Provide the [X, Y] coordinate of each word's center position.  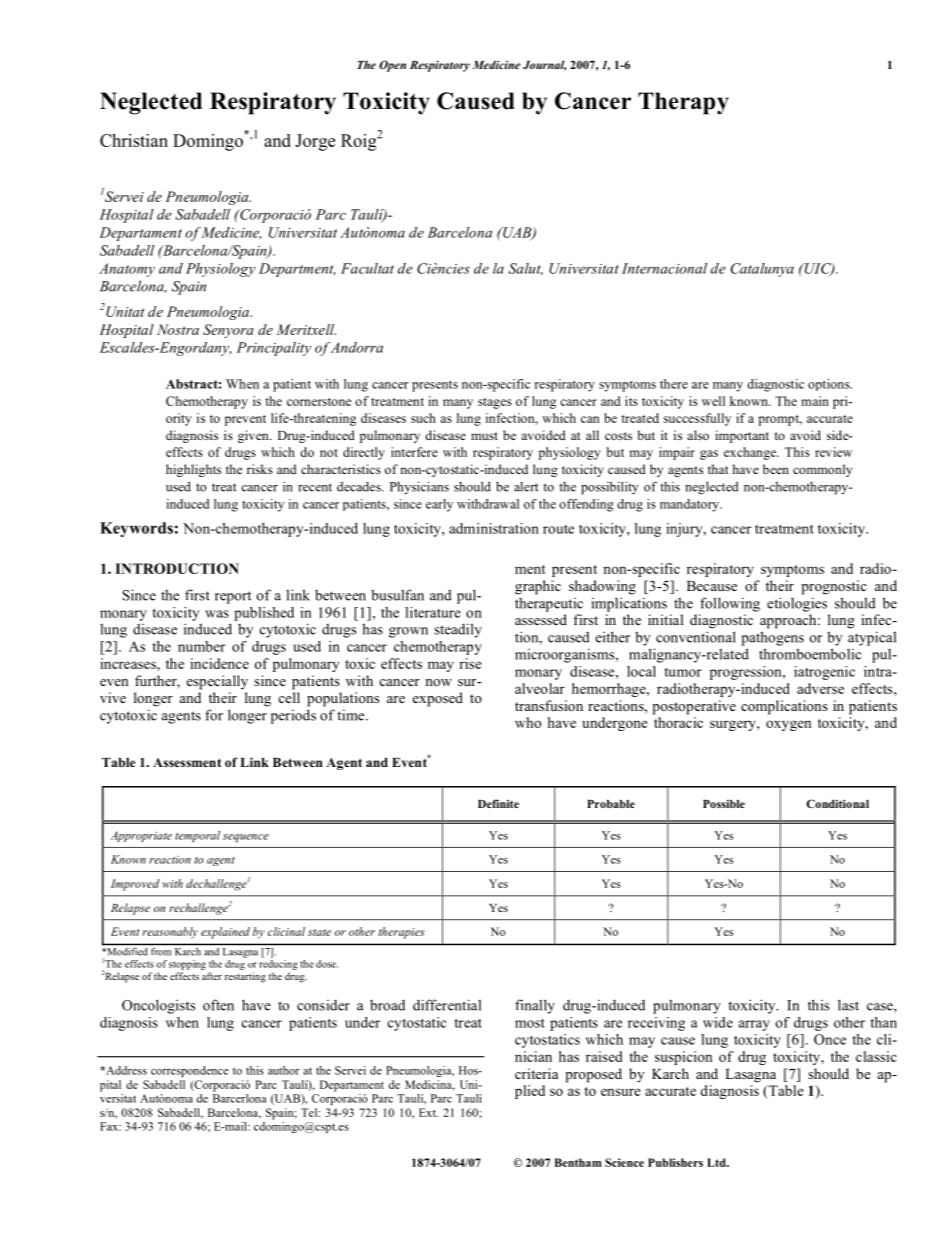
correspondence [190, 1071]
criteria [536, 1073]
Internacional [664, 268]
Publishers [675, 1162]
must [484, 436]
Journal [544, 65]
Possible [724, 803]
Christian [134, 140]
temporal [197, 836]
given [254, 436]
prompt [780, 420]
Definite [498, 803]
